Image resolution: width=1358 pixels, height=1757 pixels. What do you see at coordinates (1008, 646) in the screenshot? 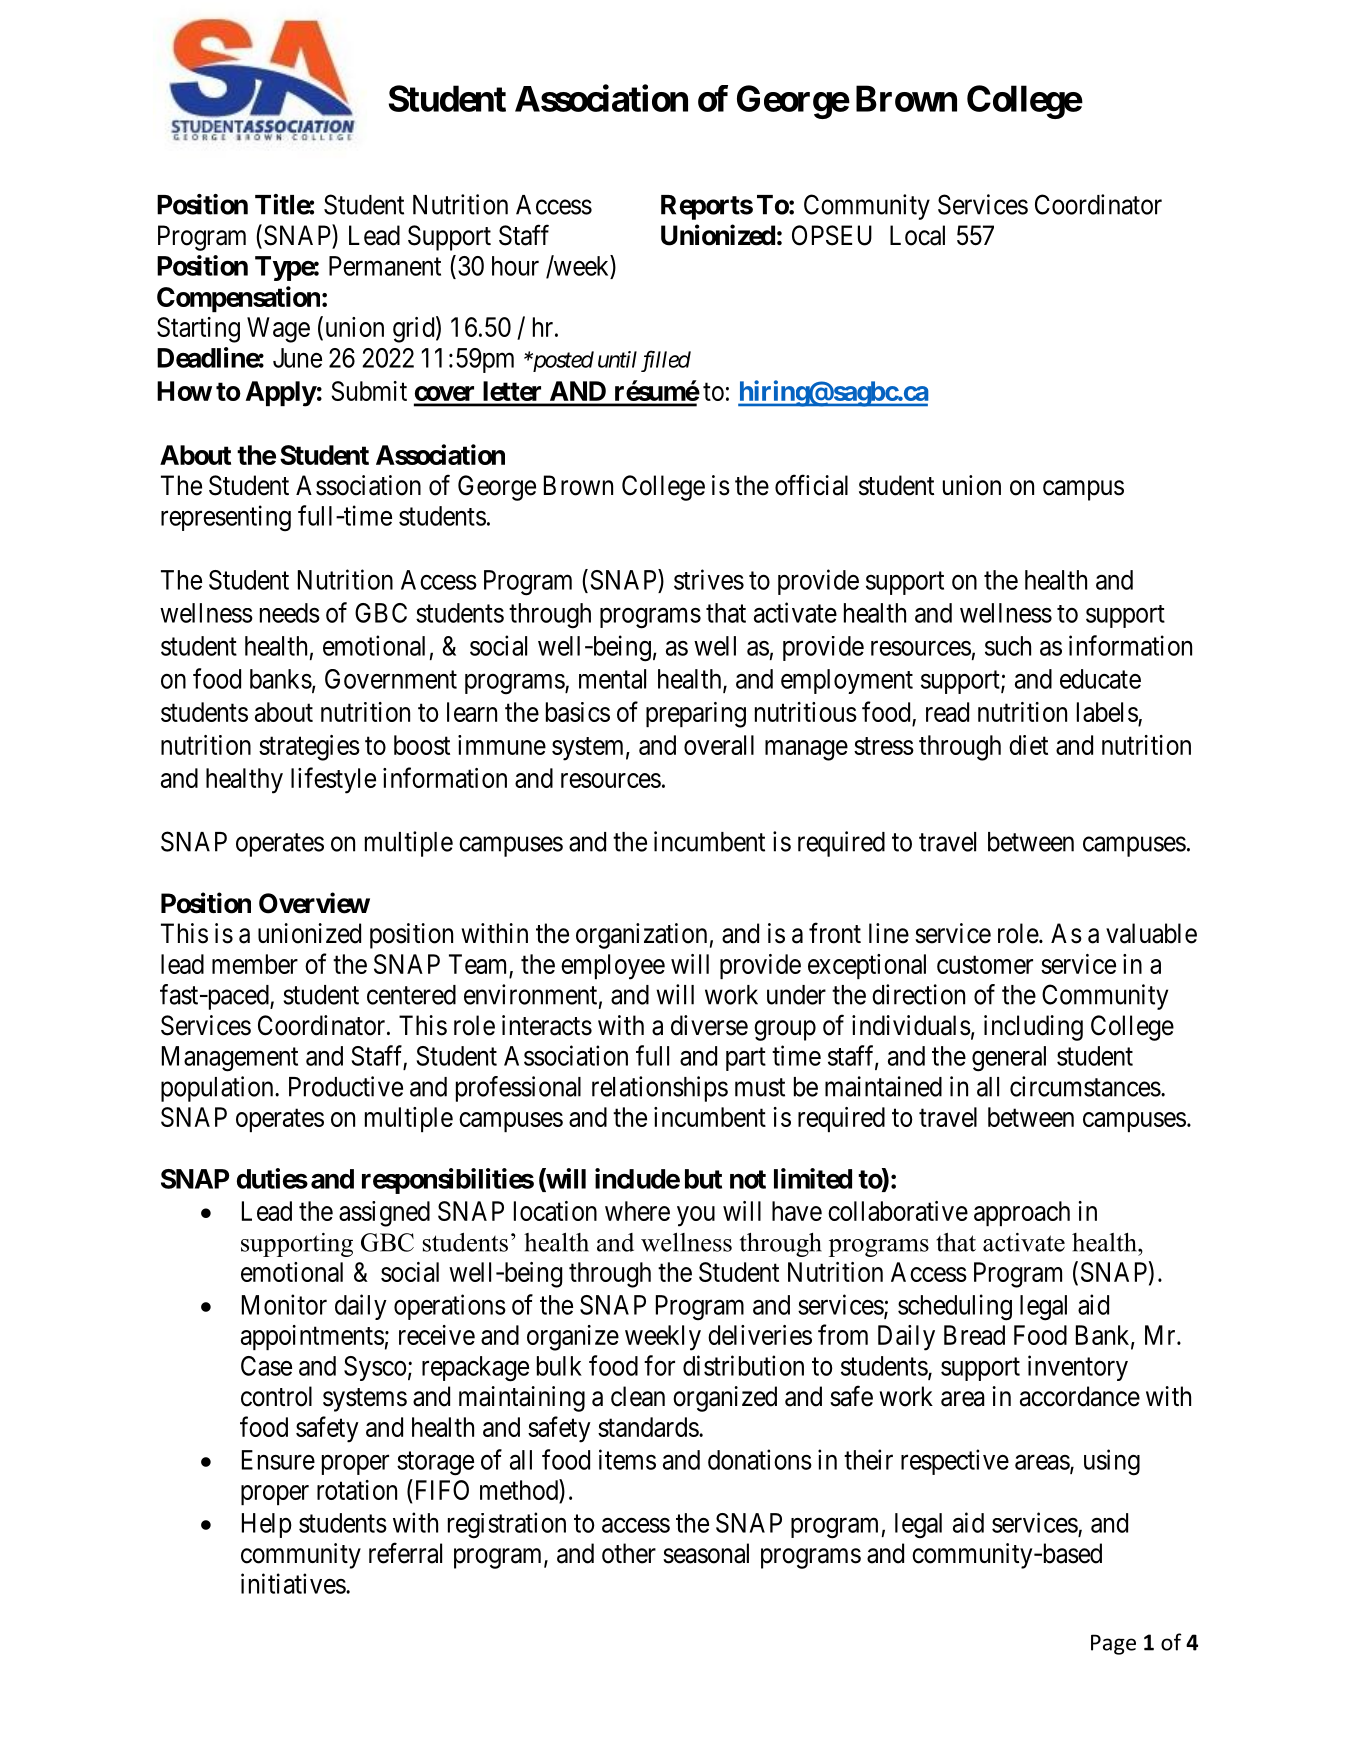
I see `such` at bounding box center [1008, 646].
